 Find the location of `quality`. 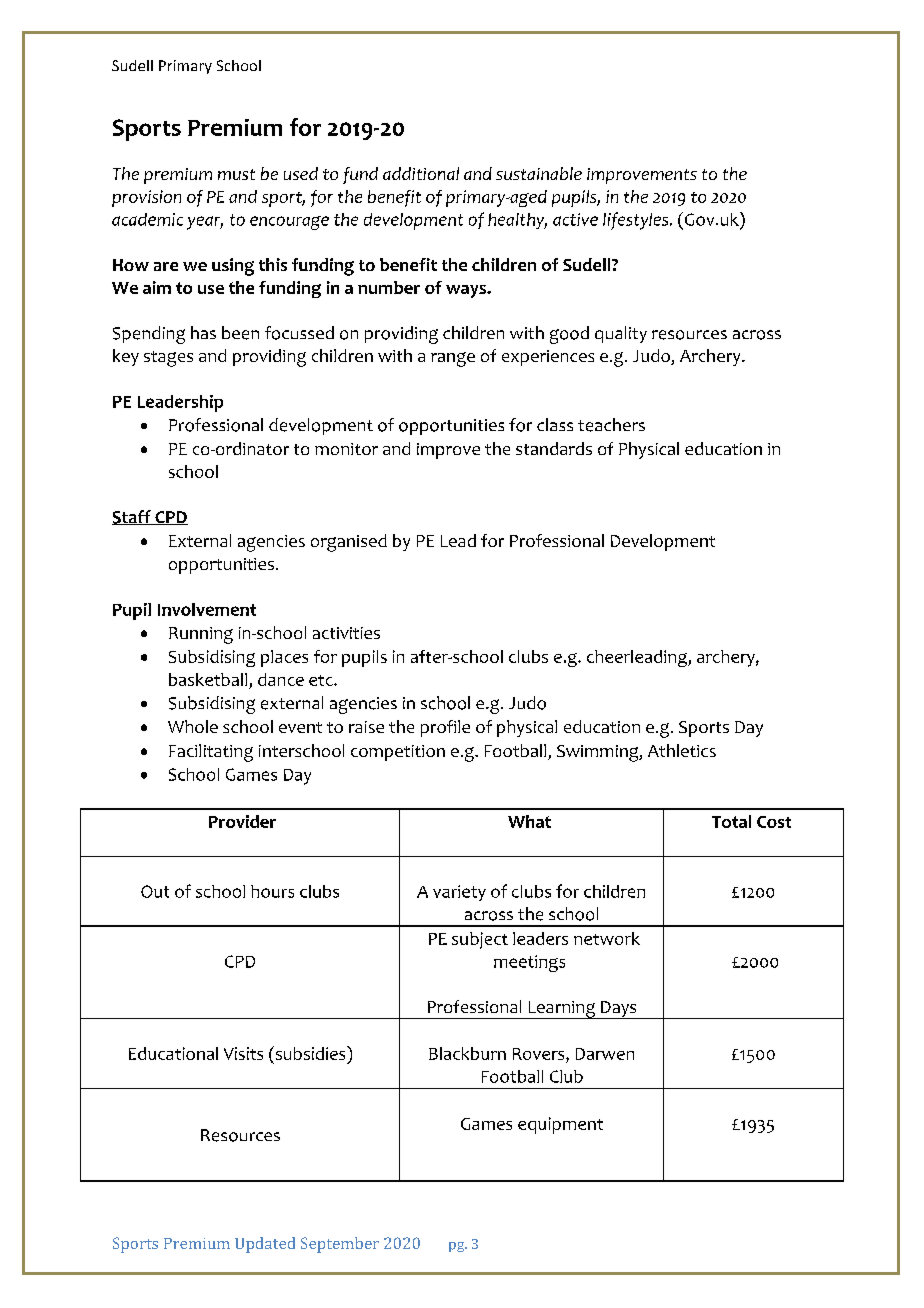

quality is located at coordinates (621, 334).
